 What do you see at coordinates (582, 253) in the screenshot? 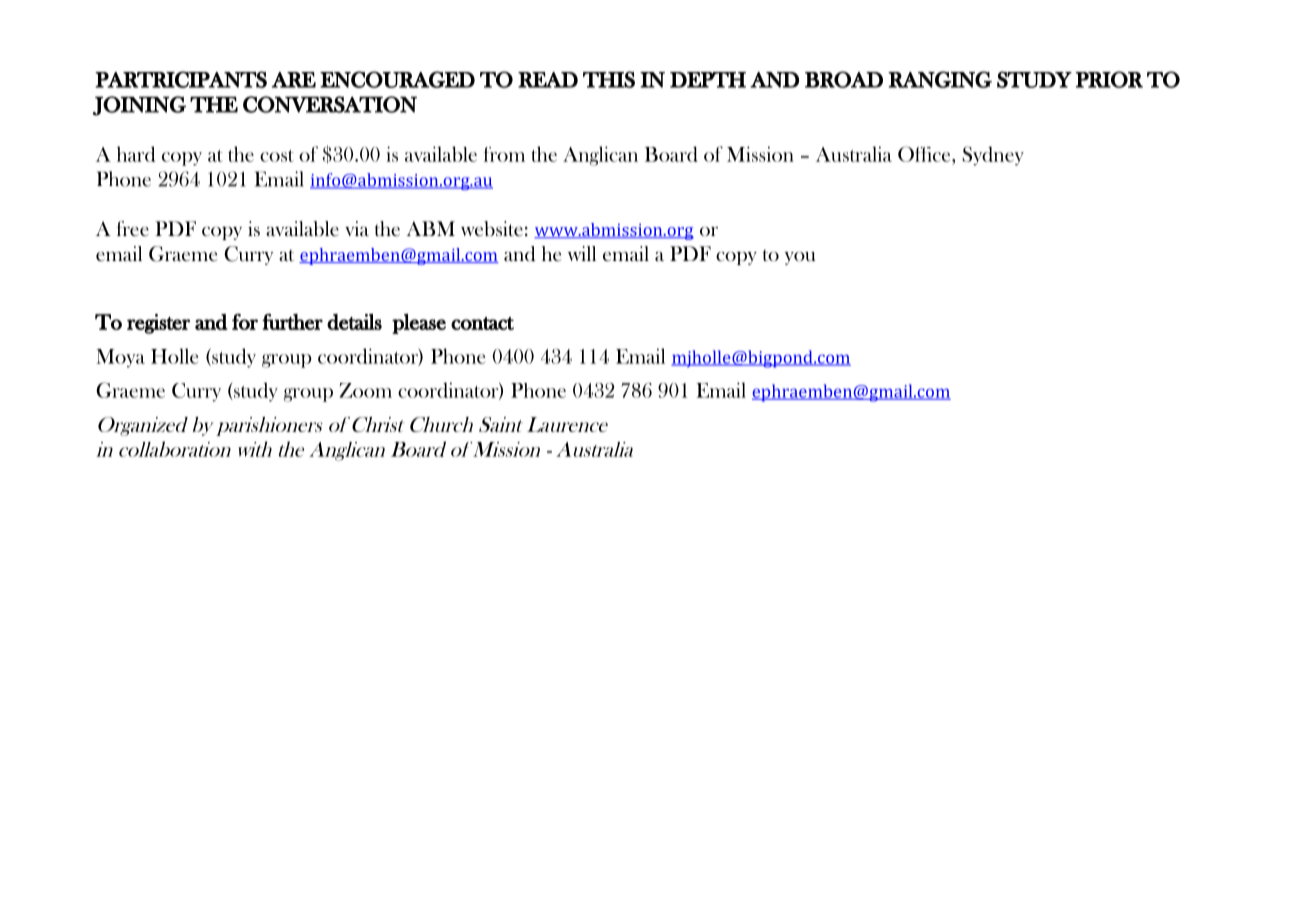
I see `will` at bounding box center [582, 253].
